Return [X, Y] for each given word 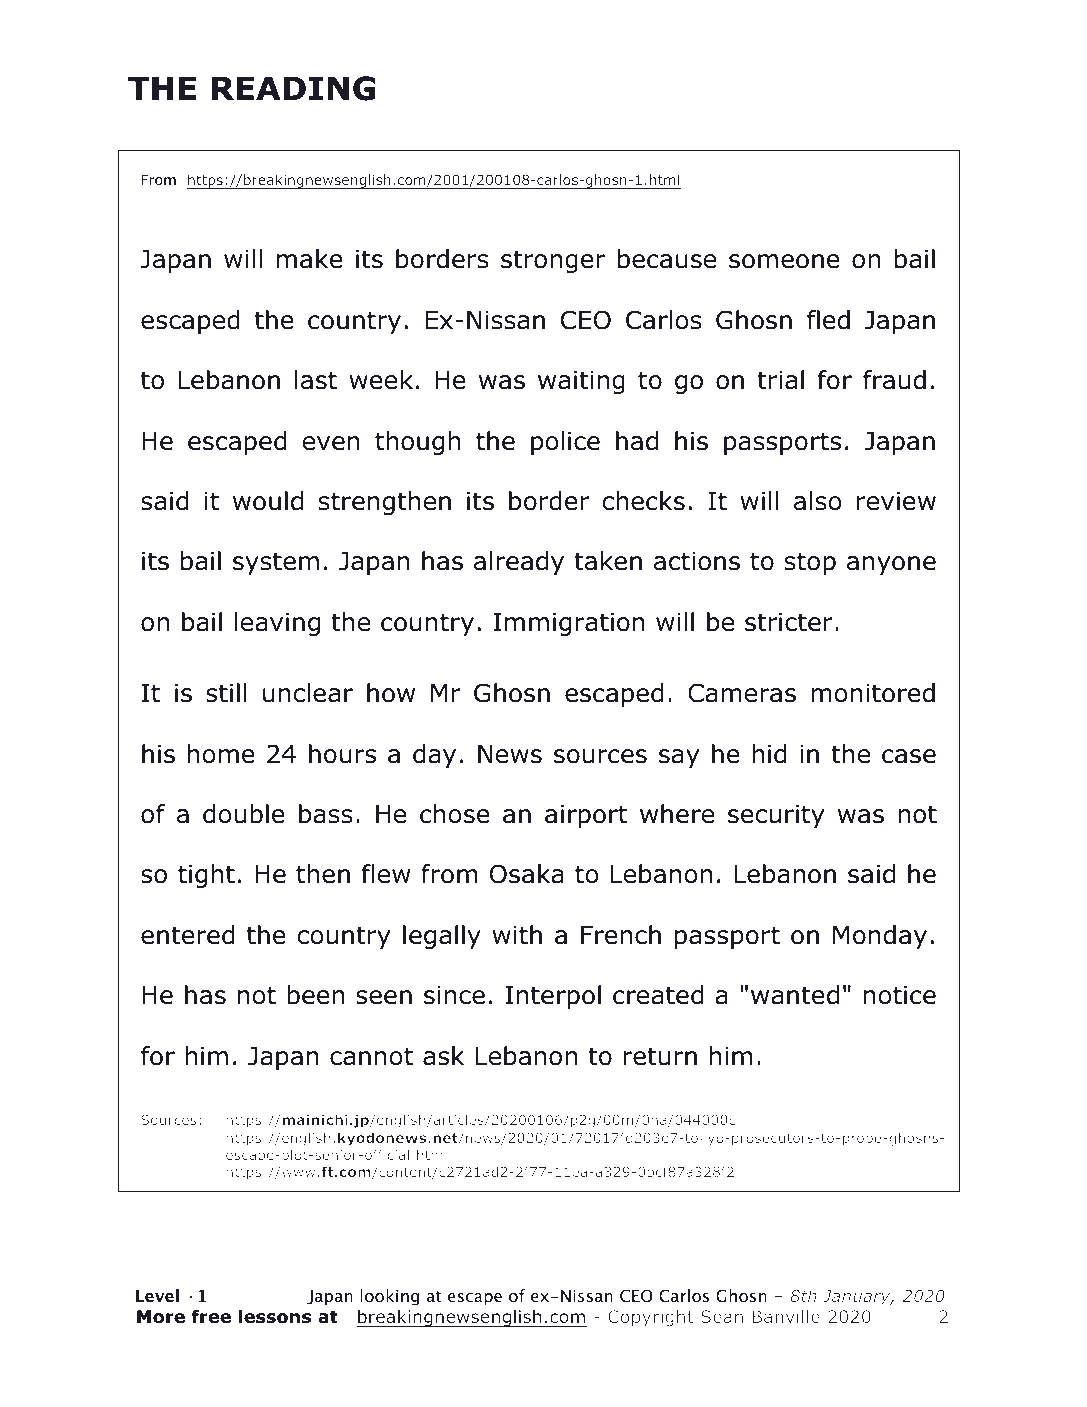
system [276, 563]
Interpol [553, 997]
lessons [275, 1316]
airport [586, 816]
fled [828, 320]
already [519, 563]
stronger [553, 261]
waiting [581, 382]
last [316, 380]
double [244, 814]
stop [810, 563]
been [315, 995]
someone [784, 261]
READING [294, 88]
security [776, 816]
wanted [795, 995]
